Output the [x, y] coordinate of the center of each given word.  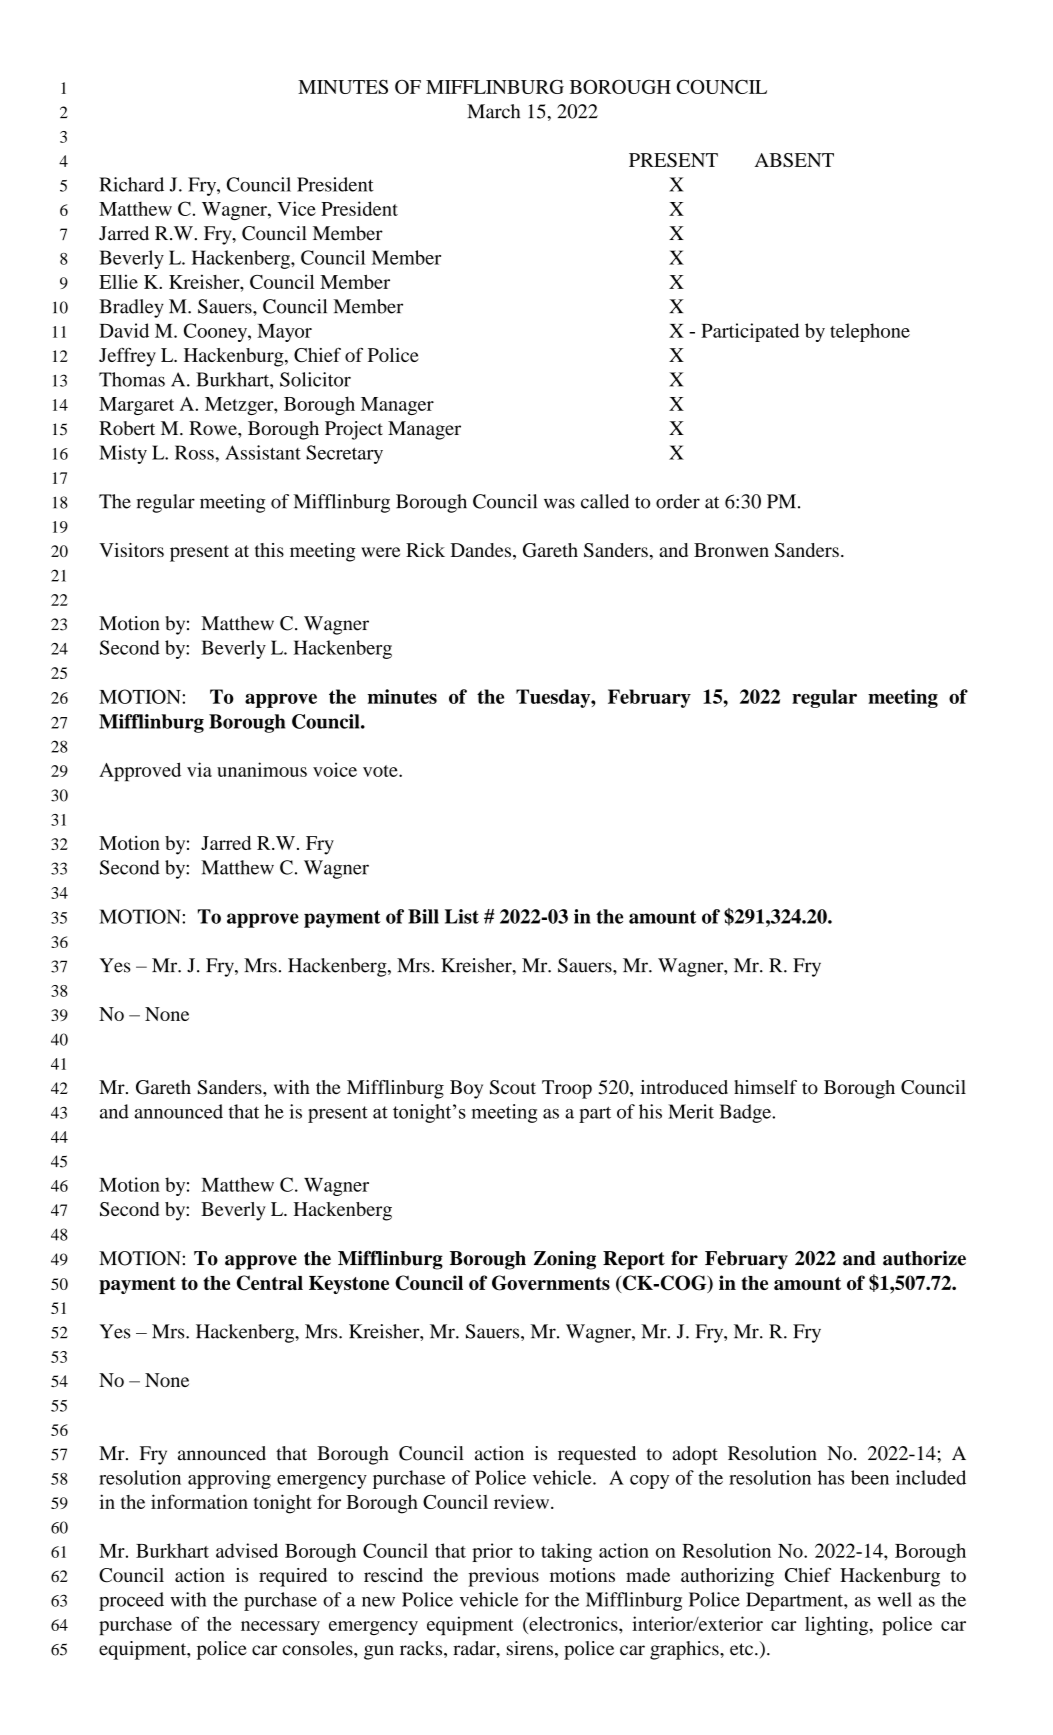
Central [270, 1283]
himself [765, 1087]
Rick [425, 550]
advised [247, 1550]
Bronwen [731, 550]
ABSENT [794, 160]
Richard [131, 184]
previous [503, 1577]
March [493, 111]
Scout [513, 1087]
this [269, 550]
